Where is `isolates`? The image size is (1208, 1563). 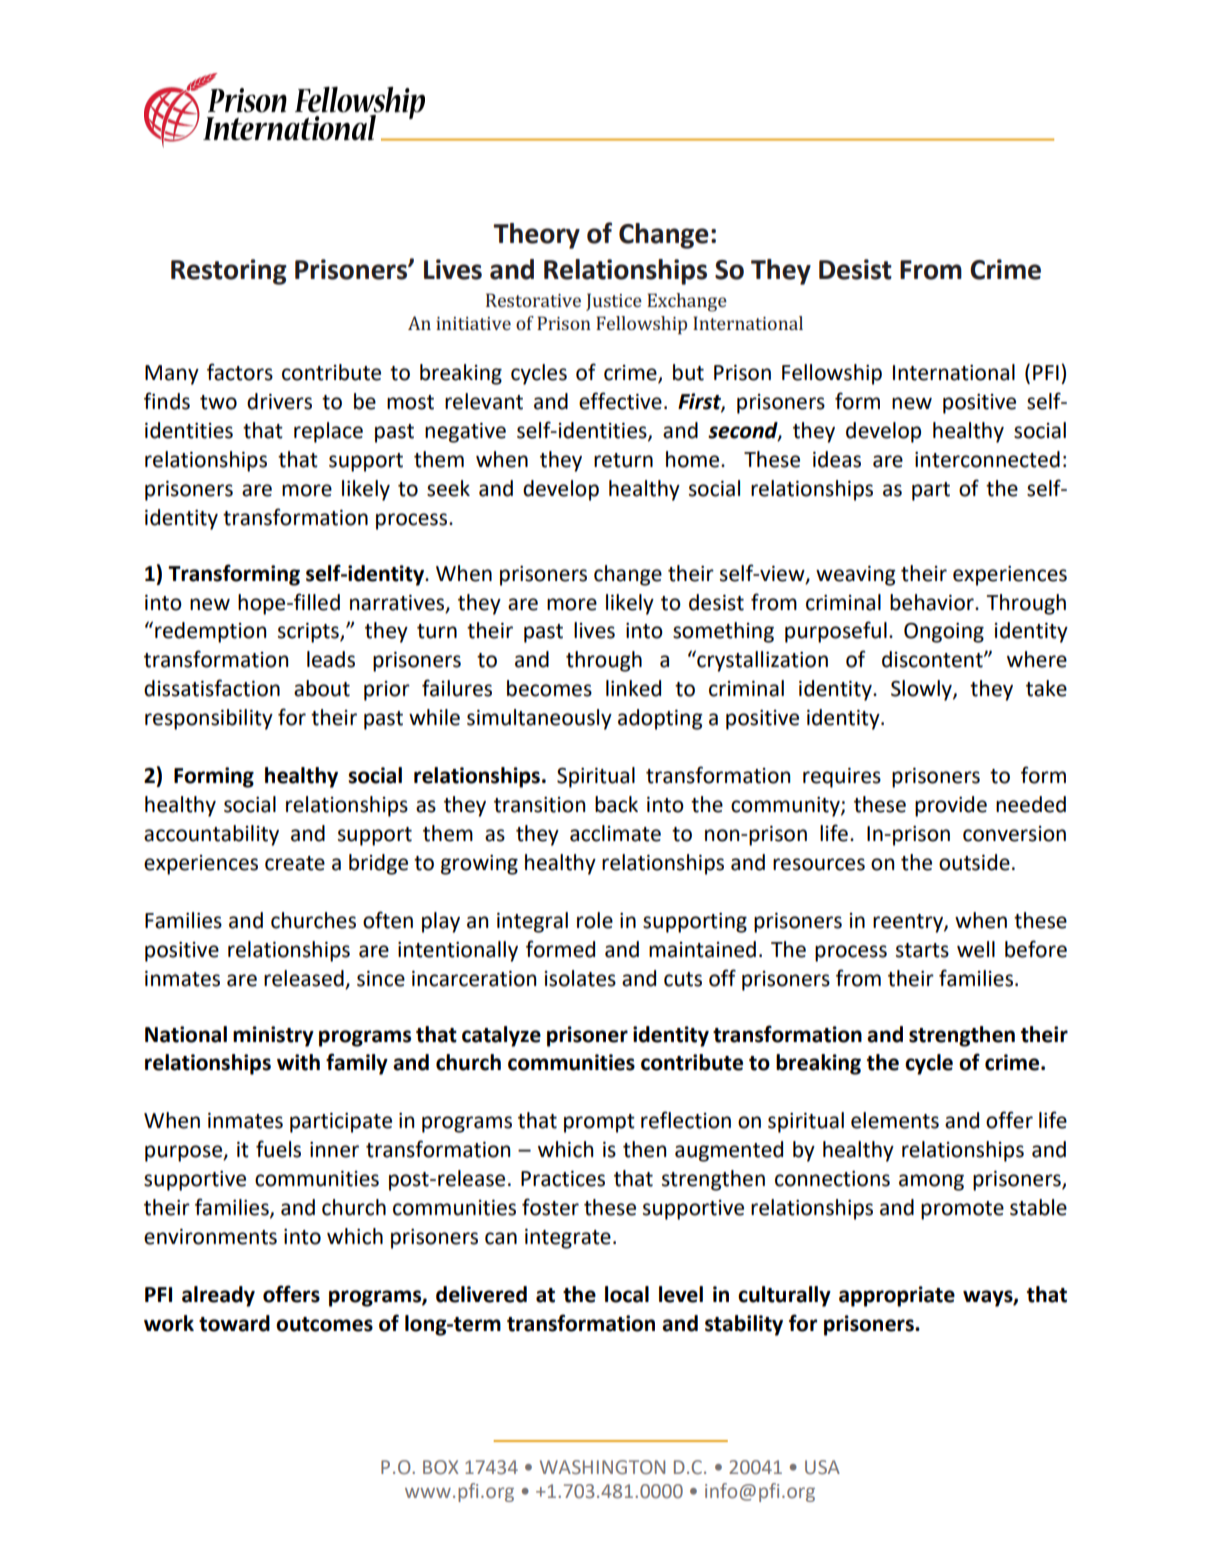
isolates is located at coordinates (580, 978).
